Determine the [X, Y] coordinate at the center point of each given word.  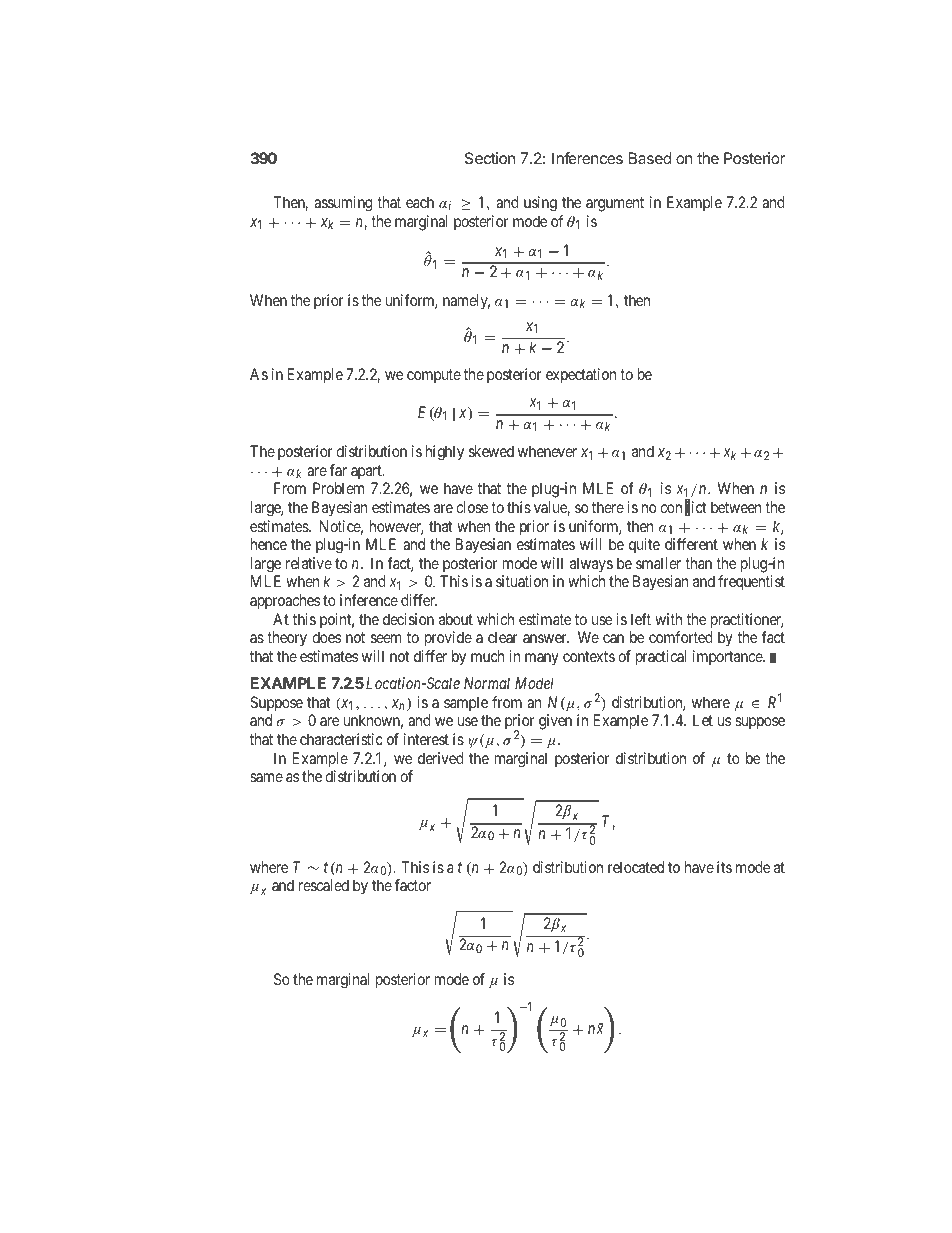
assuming [343, 204]
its [724, 867]
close [472, 507]
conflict [683, 508]
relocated [636, 867]
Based [650, 158]
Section [490, 158]
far [338, 470]
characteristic [341, 739]
